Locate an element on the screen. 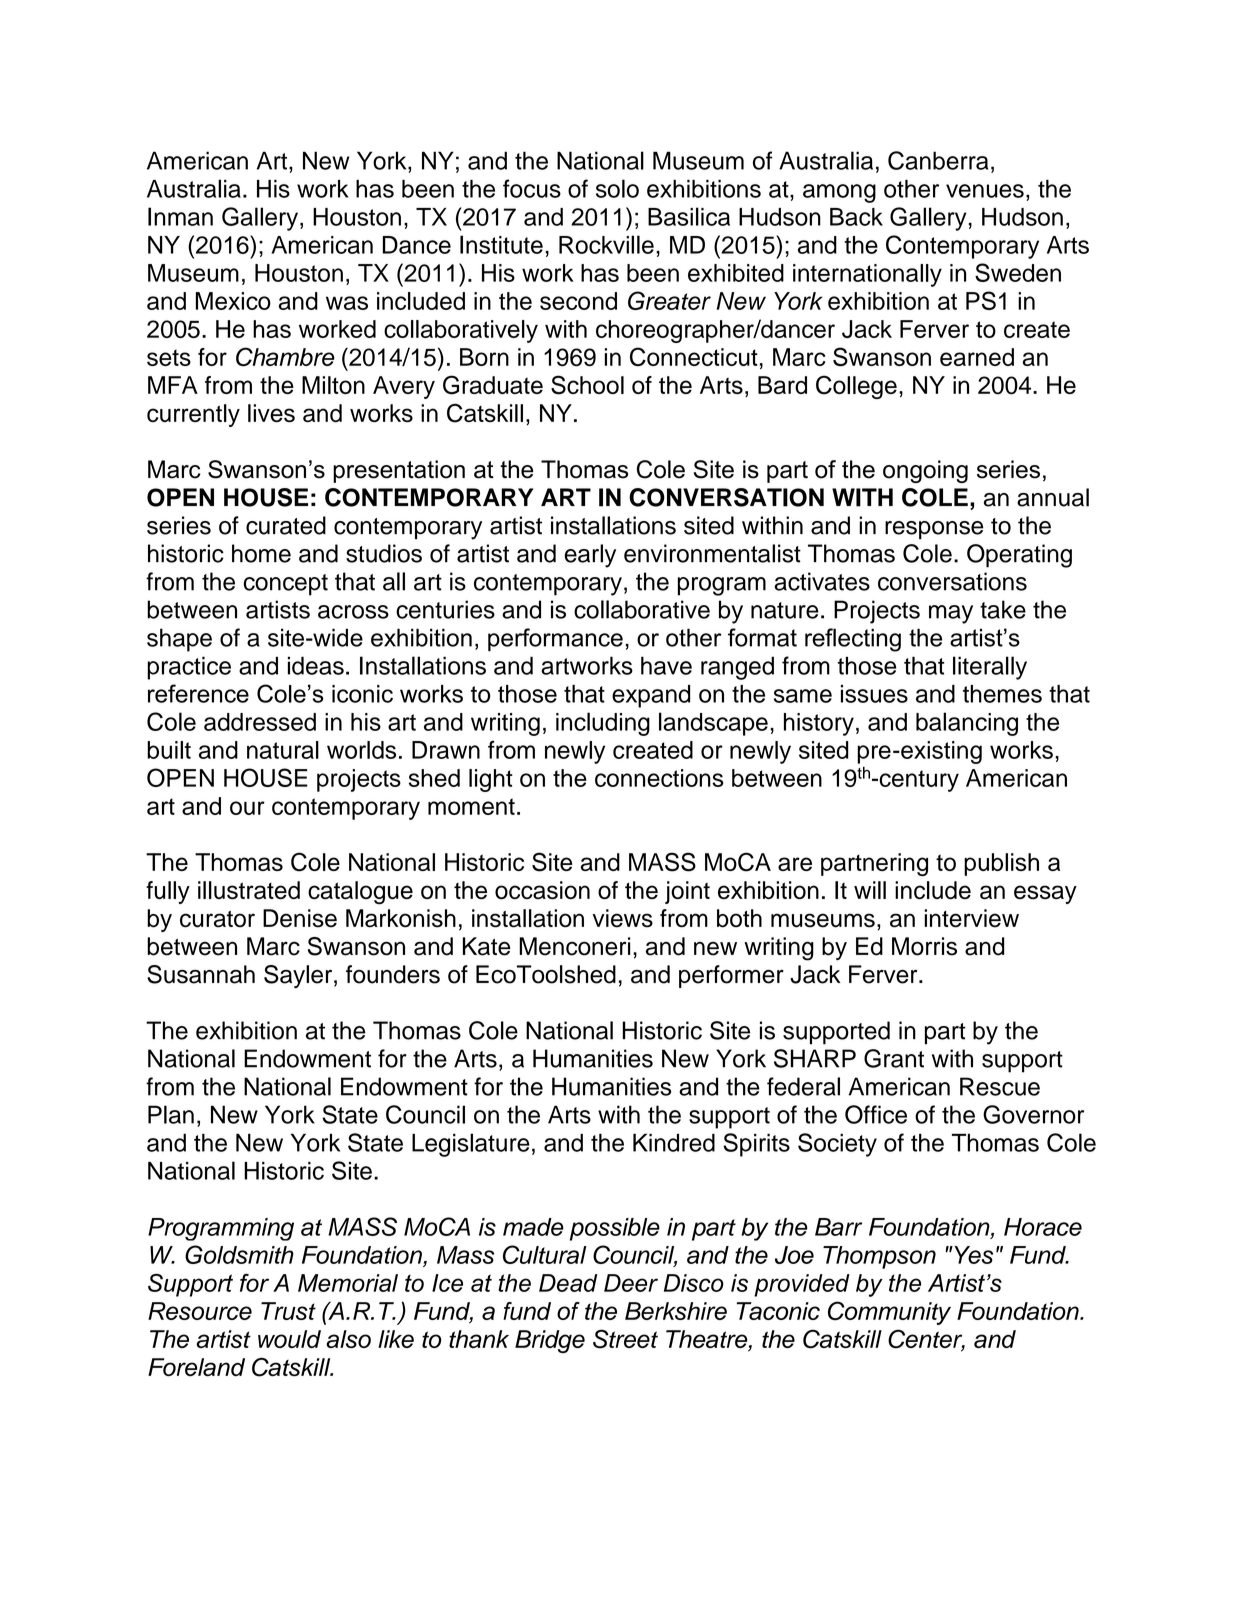 The height and width of the screenshot is (1610, 1244). Morris is located at coordinates (924, 946).
